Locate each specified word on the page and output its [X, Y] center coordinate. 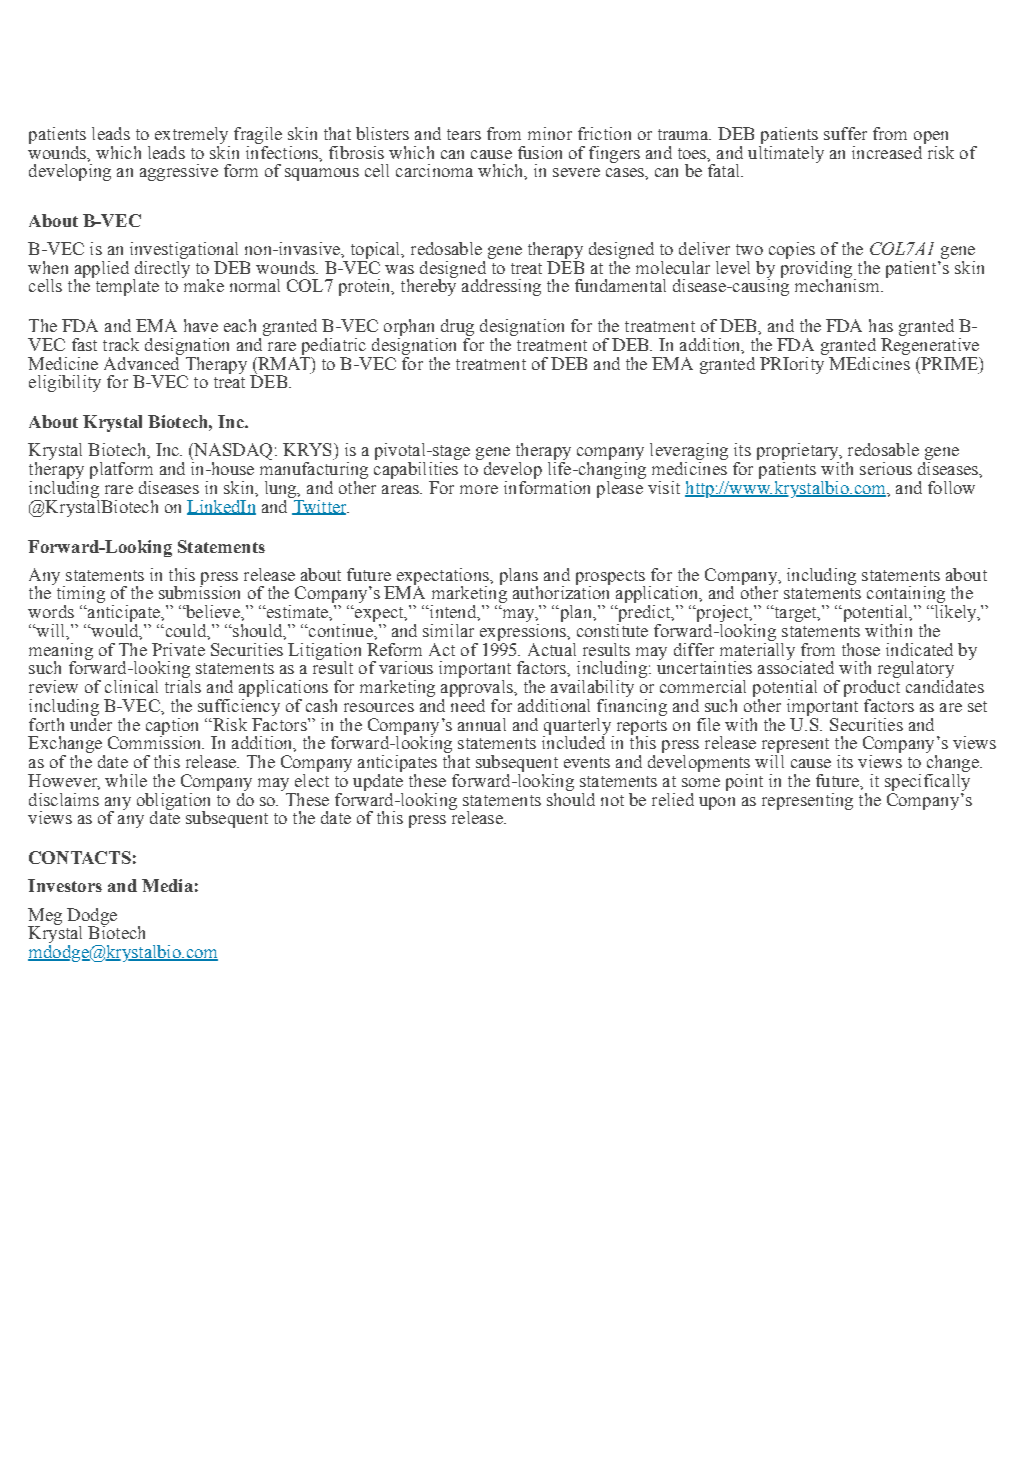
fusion [540, 152]
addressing [501, 287]
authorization [561, 591]
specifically [927, 781]
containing [907, 596]
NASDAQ [232, 453]
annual [482, 724]
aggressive [179, 172]
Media [167, 885]
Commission [156, 741]
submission [199, 591]
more [479, 489]
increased [887, 152]
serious [886, 468]
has [881, 325]
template [126, 286]
